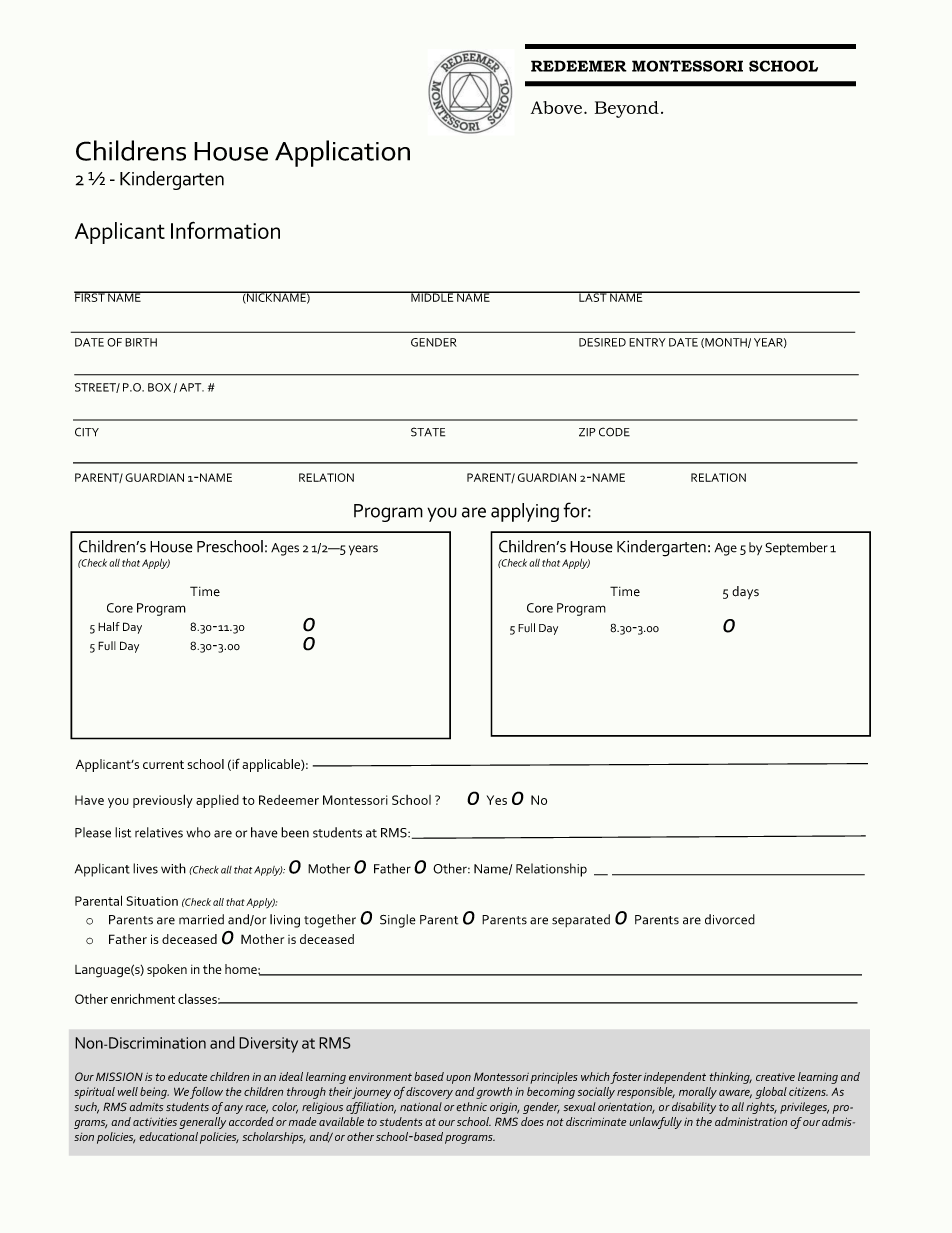 This document has height=1233, width=952. Describe the element at coordinates (109, 626) in the document. I see `Half` at that location.
